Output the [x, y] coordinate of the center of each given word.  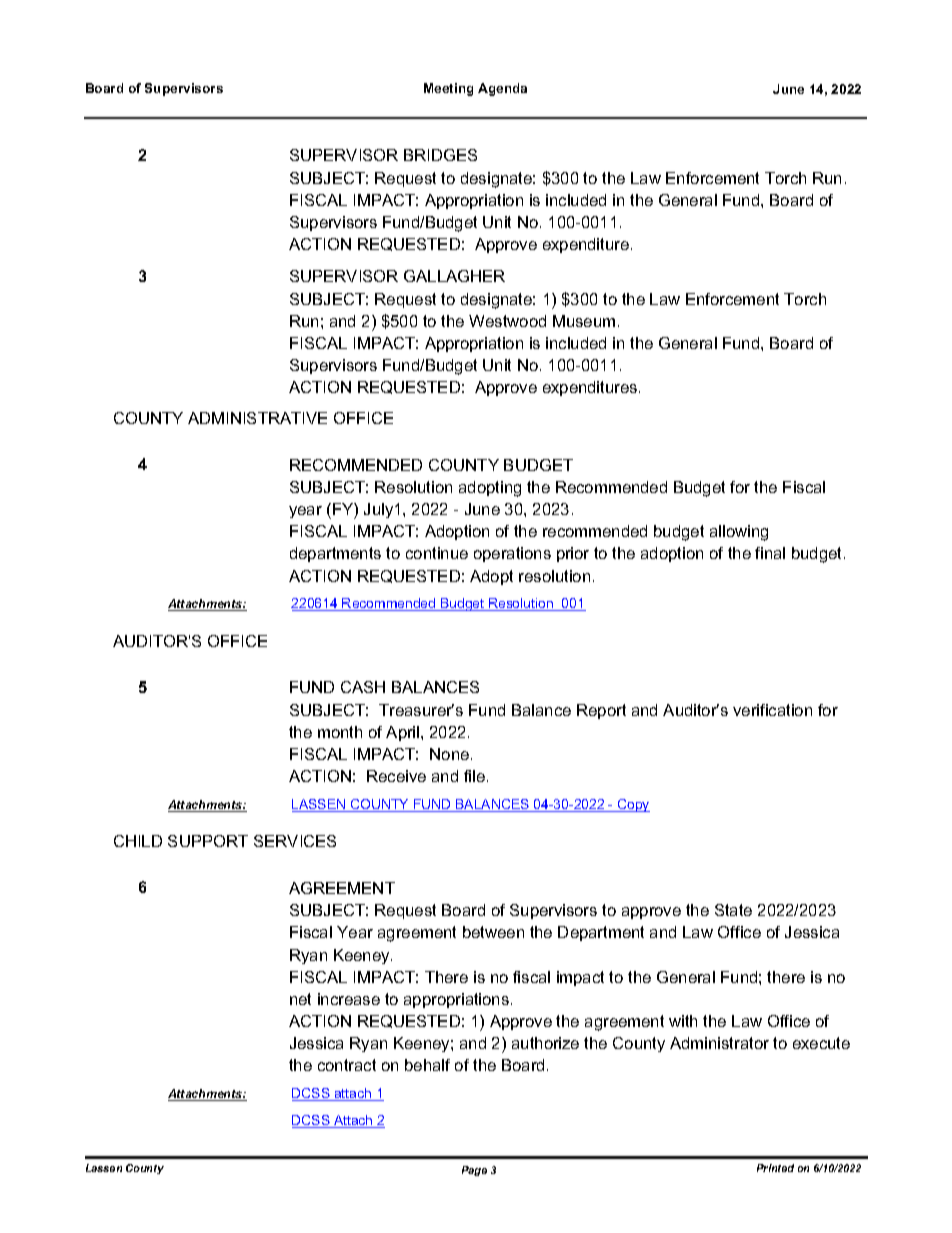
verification [772, 710]
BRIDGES [440, 155]
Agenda [502, 89]
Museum [584, 321]
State [733, 910]
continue [437, 553]
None [449, 754]
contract [347, 1065]
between [493, 932]
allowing [739, 533]
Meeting [448, 89]
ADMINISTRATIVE [257, 418]
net [300, 999]
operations [512, 554]
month [340, 732]
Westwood [507, 321]
